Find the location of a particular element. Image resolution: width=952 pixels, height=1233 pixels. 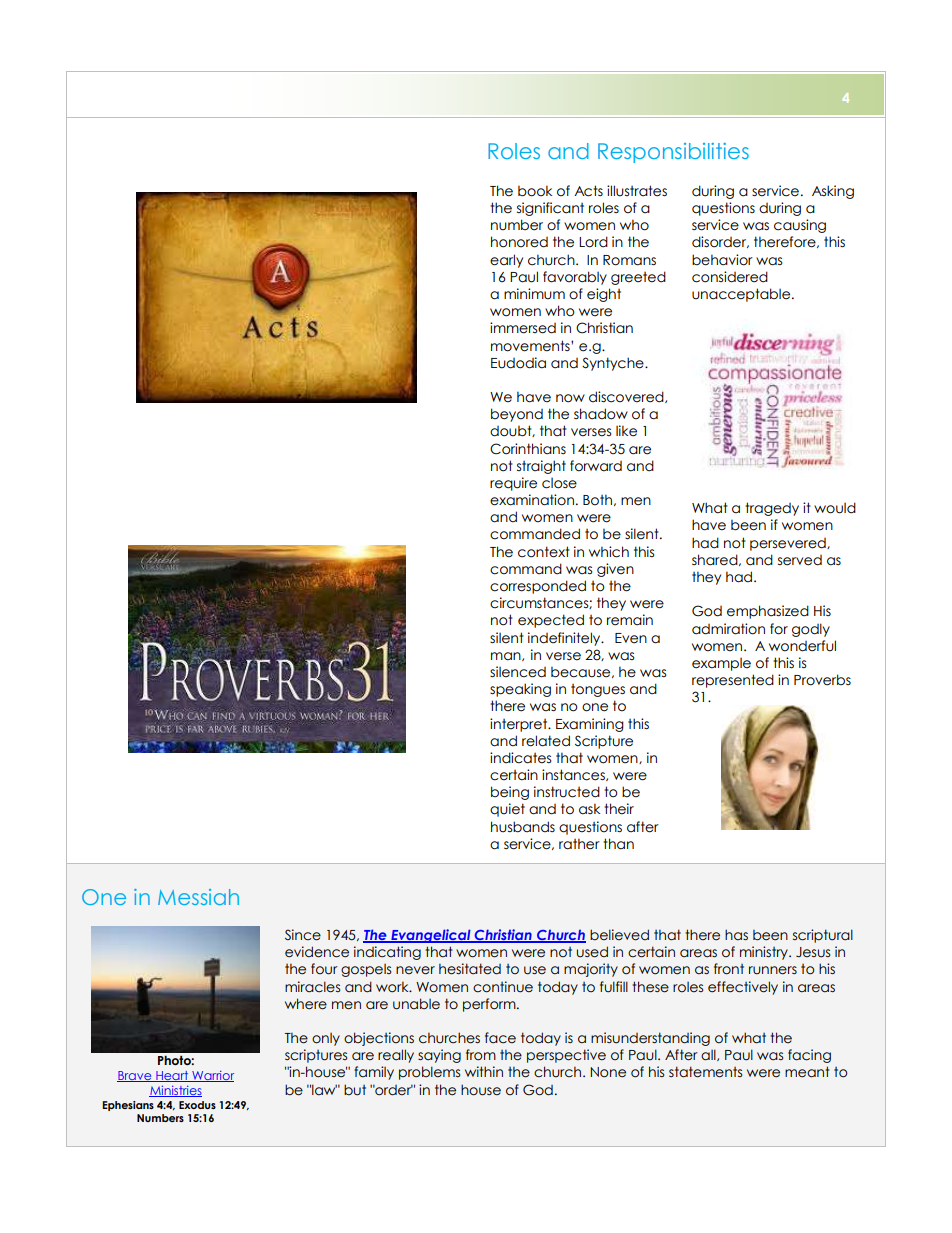

immersed is located at coordinates (523, 328).
